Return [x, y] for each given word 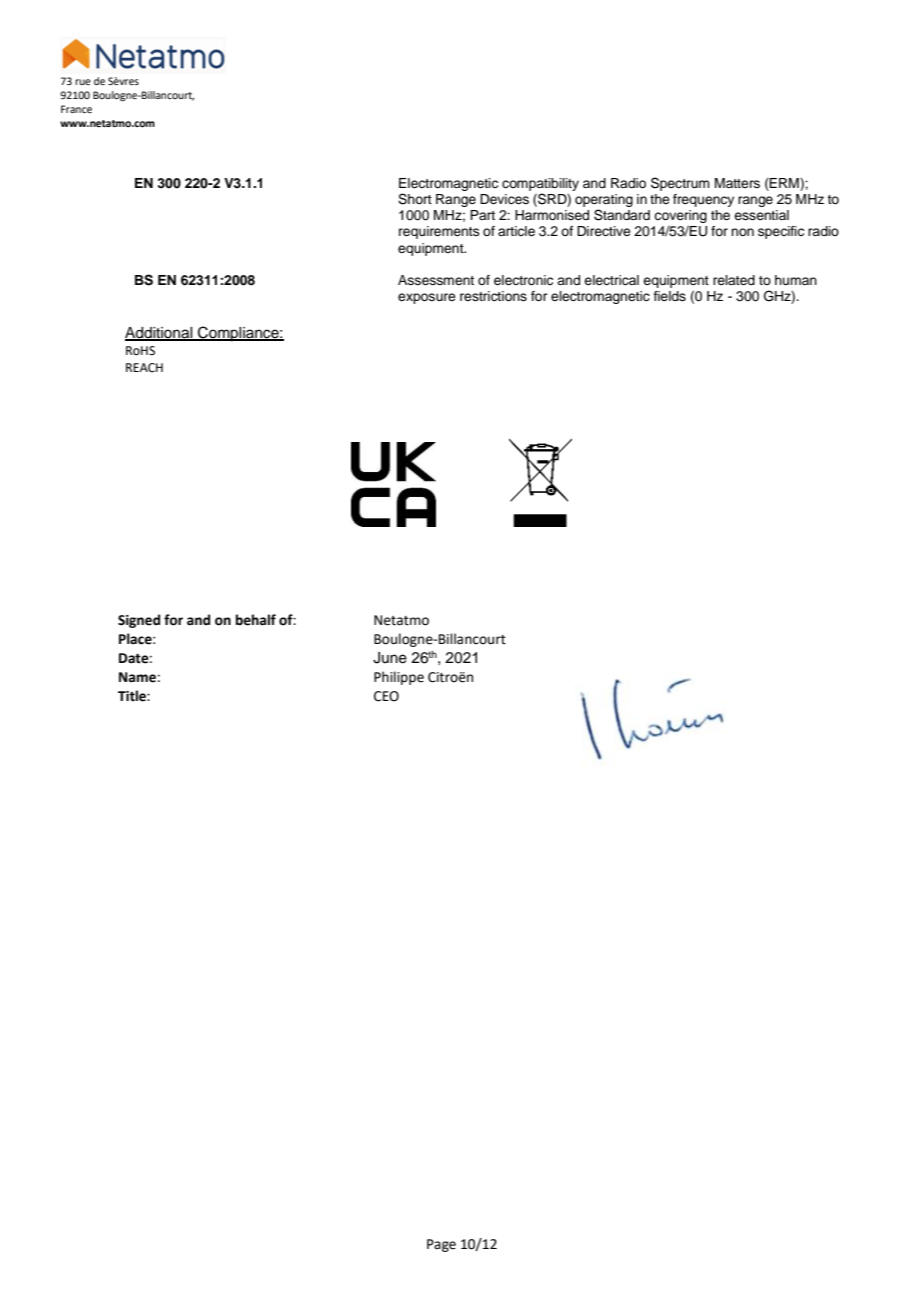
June [390, 658]
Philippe [399, 678]
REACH [144, 368]
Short [415, 199]
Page [441, 1245]
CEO [386, 696]
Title [133, 696]
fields [670, 296]
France [76, 109]
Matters [737, 183]
